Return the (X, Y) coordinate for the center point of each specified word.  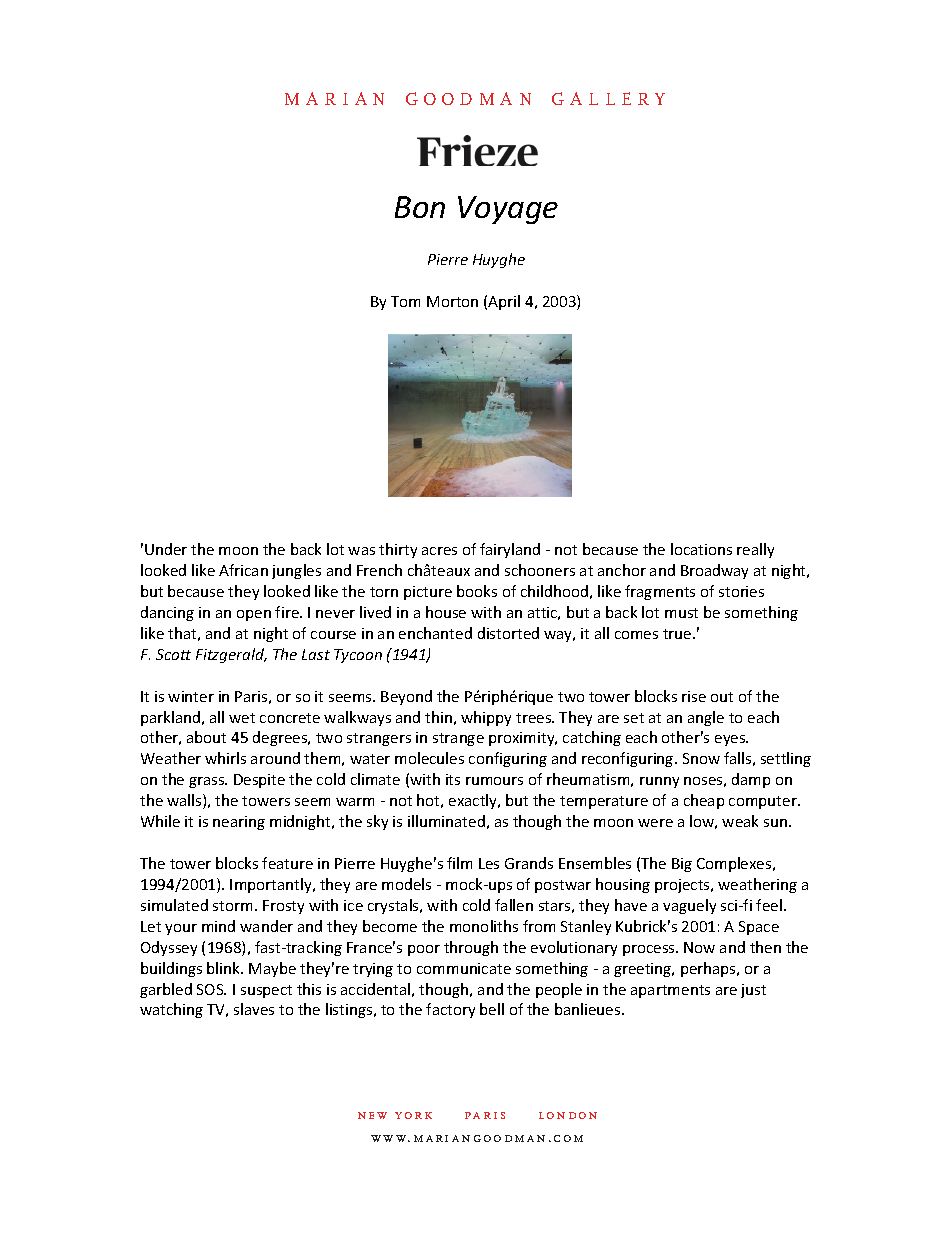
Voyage (508, 210)
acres (439, 551)
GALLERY (608, 98)
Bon (420, 207)
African (243, 570)
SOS (211, 989)
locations (701, 549)
